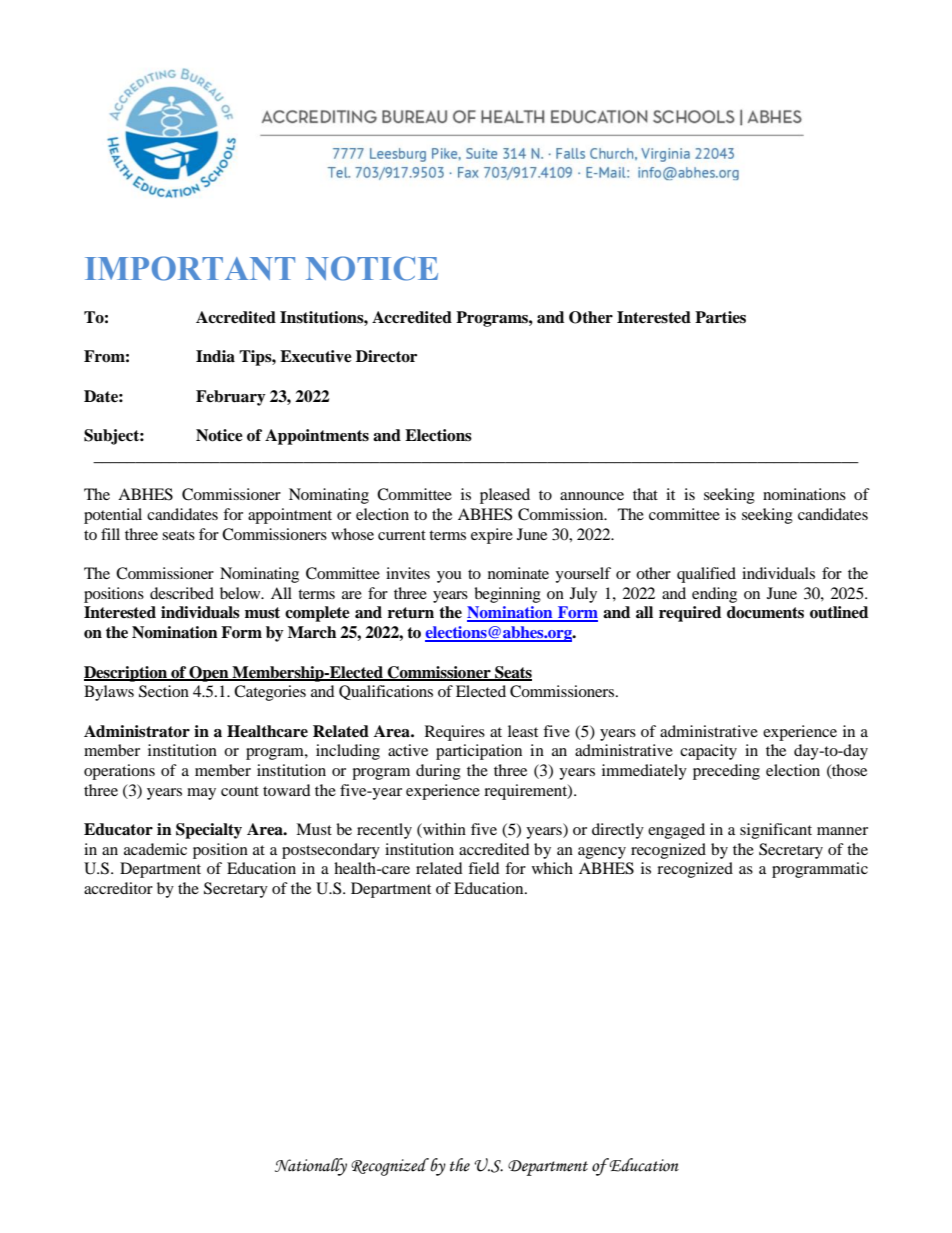 This screenshot has width=952, height=1233. I want to click on that, so click(645, 494).
